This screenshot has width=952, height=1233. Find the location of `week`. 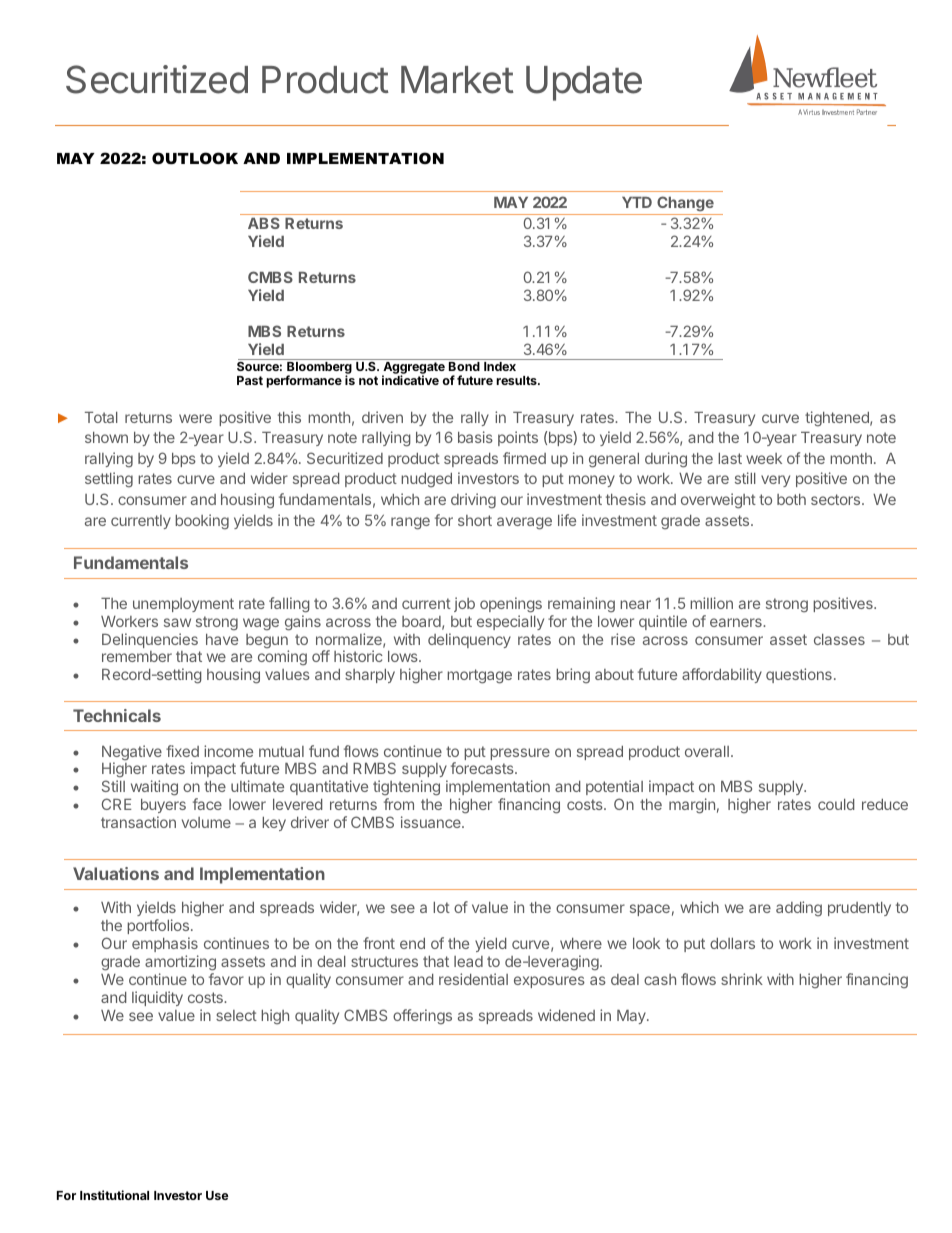

week is located at coordinates (764, 458).
